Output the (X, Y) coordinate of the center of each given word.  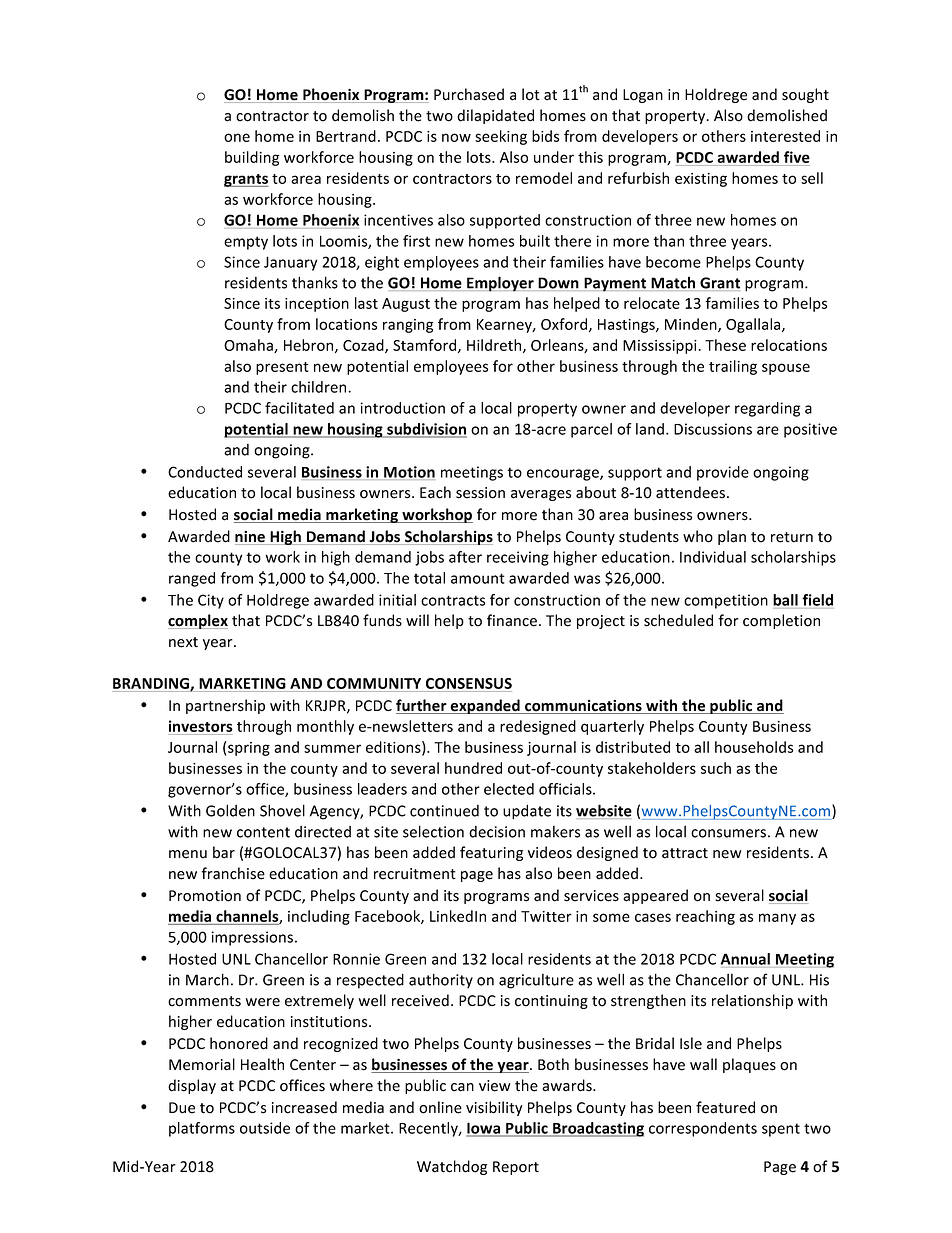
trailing (733, 367)
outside (265, 1128)
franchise (233, 873)
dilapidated (495, 116)
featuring (491, 853)
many (777, 919)
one (237, 137)
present (282, 368)
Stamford (426, 346)
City (211, 601)
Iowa (484, 1129)
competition (726, 601)
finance (512, 620)
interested (785, 136)
